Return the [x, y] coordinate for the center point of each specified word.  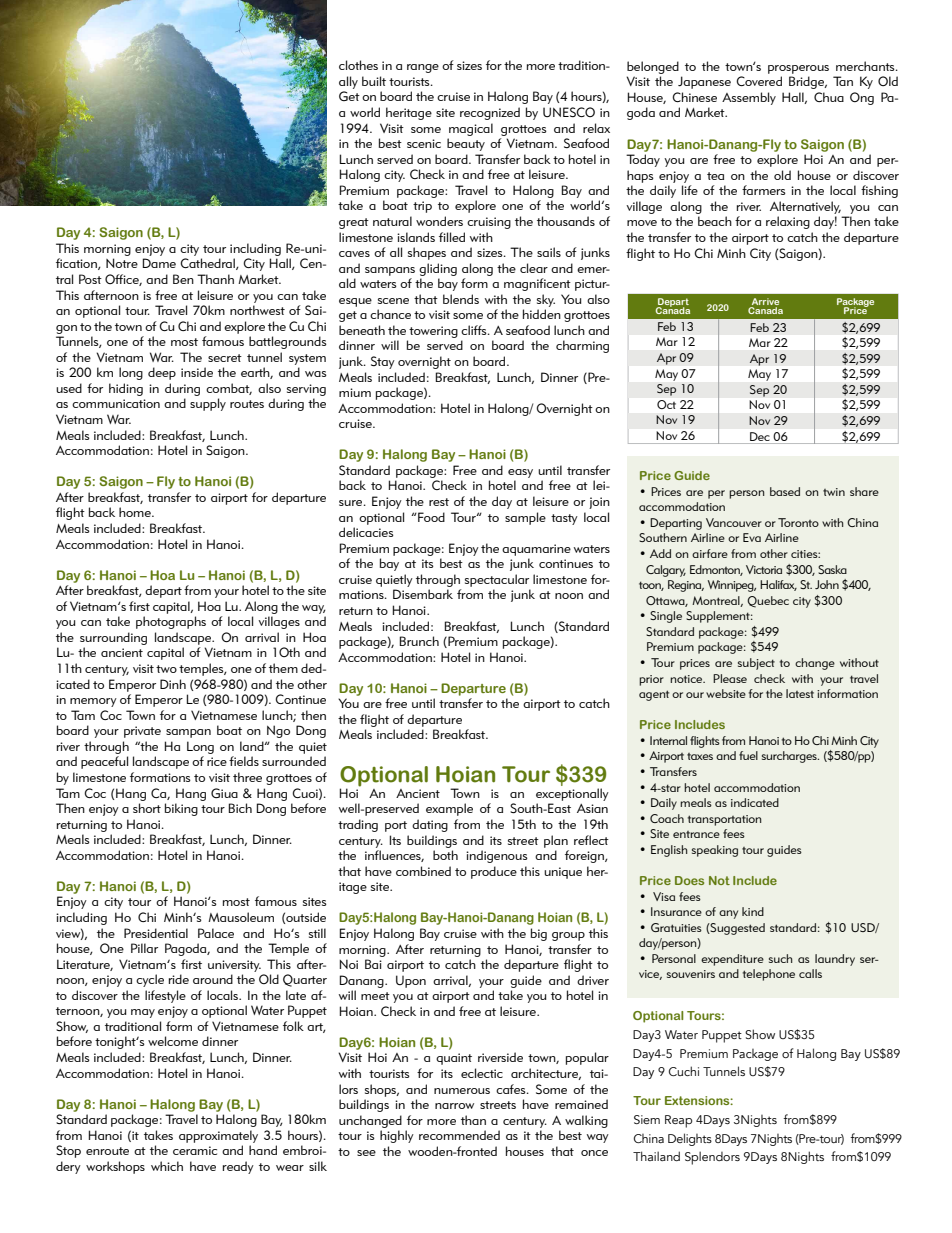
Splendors [712, 1158]
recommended [459, 1135]
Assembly [749, 98]
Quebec [768, 602]
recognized [490, 113]
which [167, 1166]
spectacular [497, 580]
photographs [171, 622]
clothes [358, 65]
